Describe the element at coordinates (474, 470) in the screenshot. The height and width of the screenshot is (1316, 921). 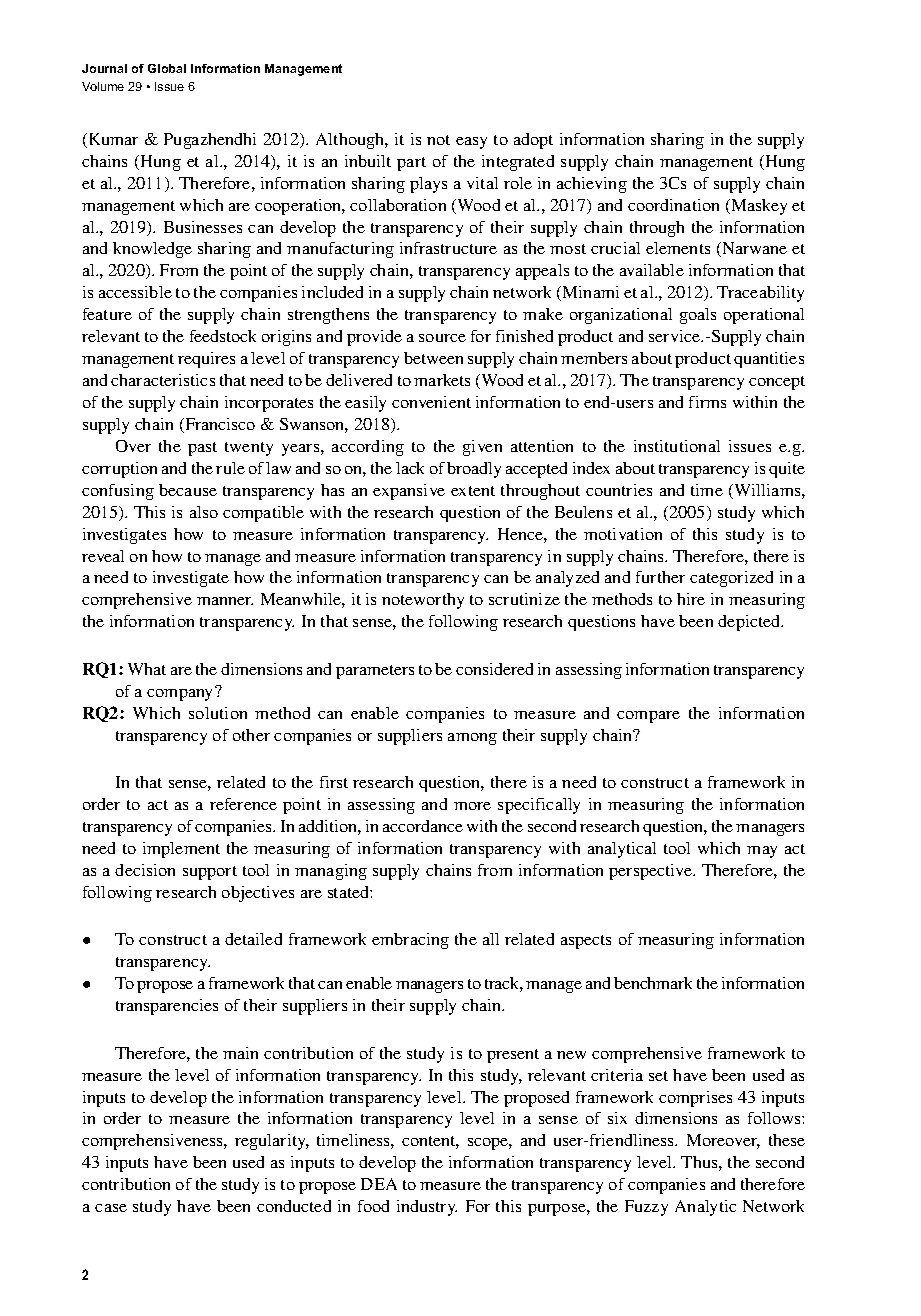
I see `broadly` at that location.
